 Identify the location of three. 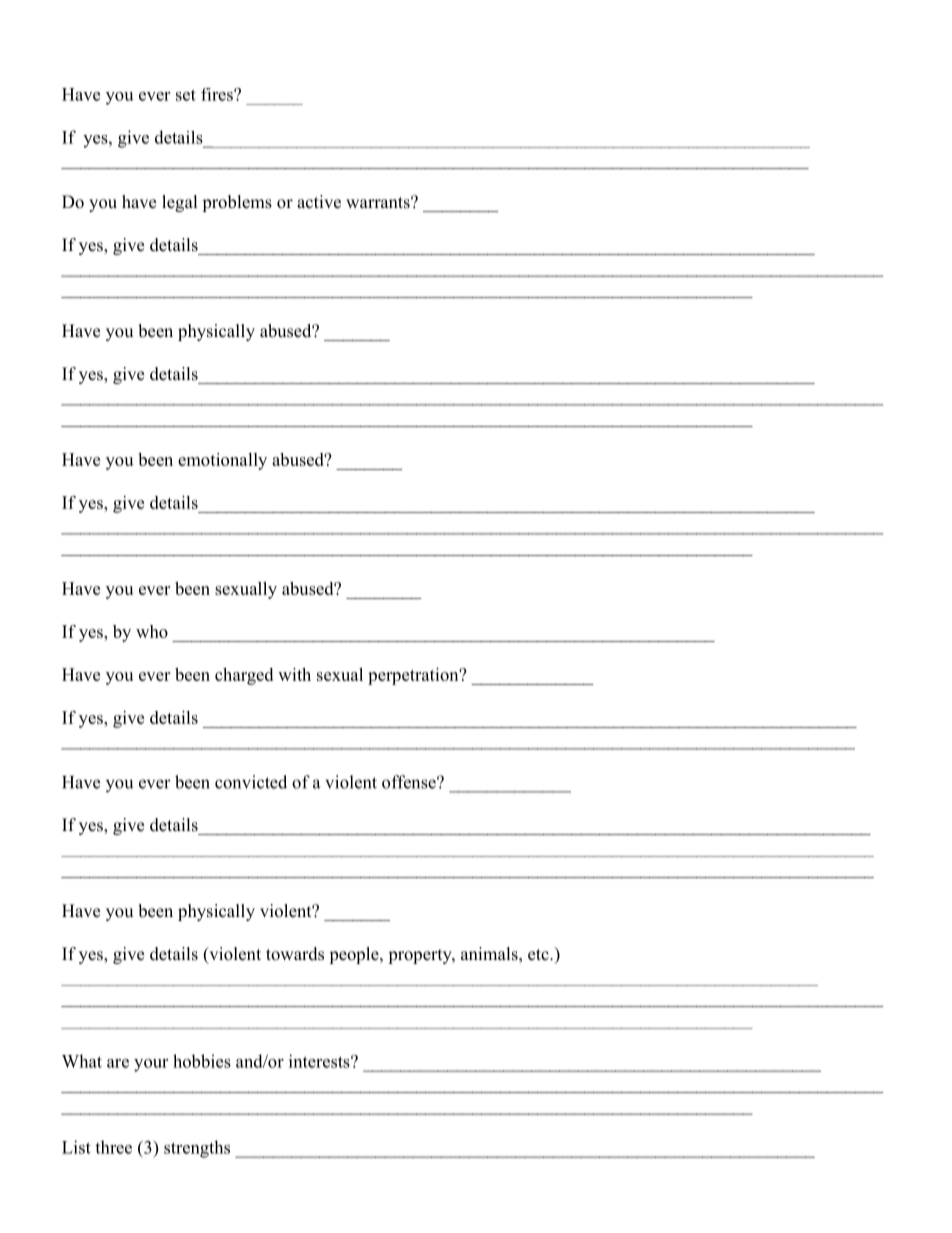
(113, 1147).
